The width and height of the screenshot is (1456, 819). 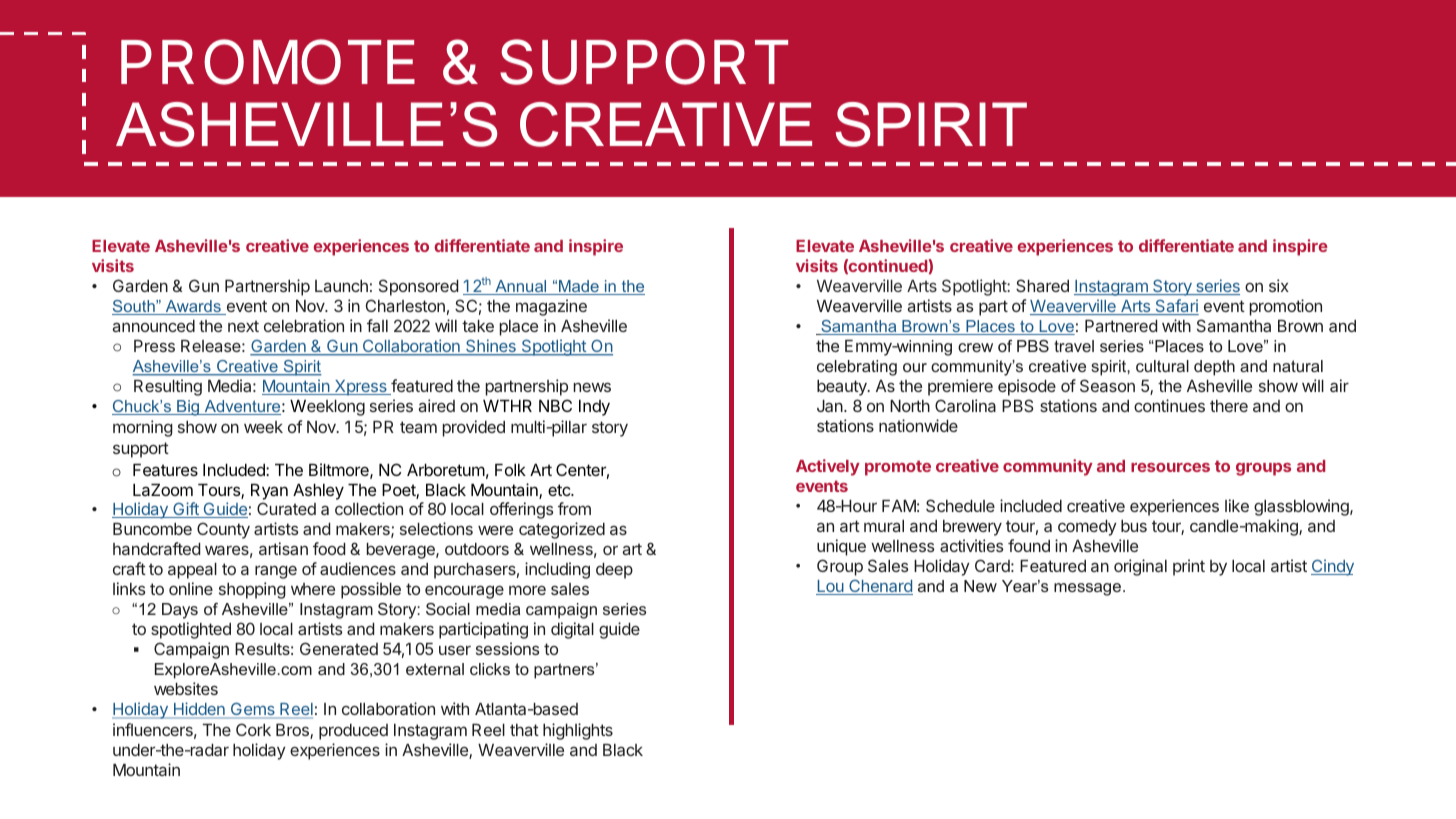 What do you see at coordinates (614, 571) in the screenshot?
I see `deep` at bounding box center [614, 571].
